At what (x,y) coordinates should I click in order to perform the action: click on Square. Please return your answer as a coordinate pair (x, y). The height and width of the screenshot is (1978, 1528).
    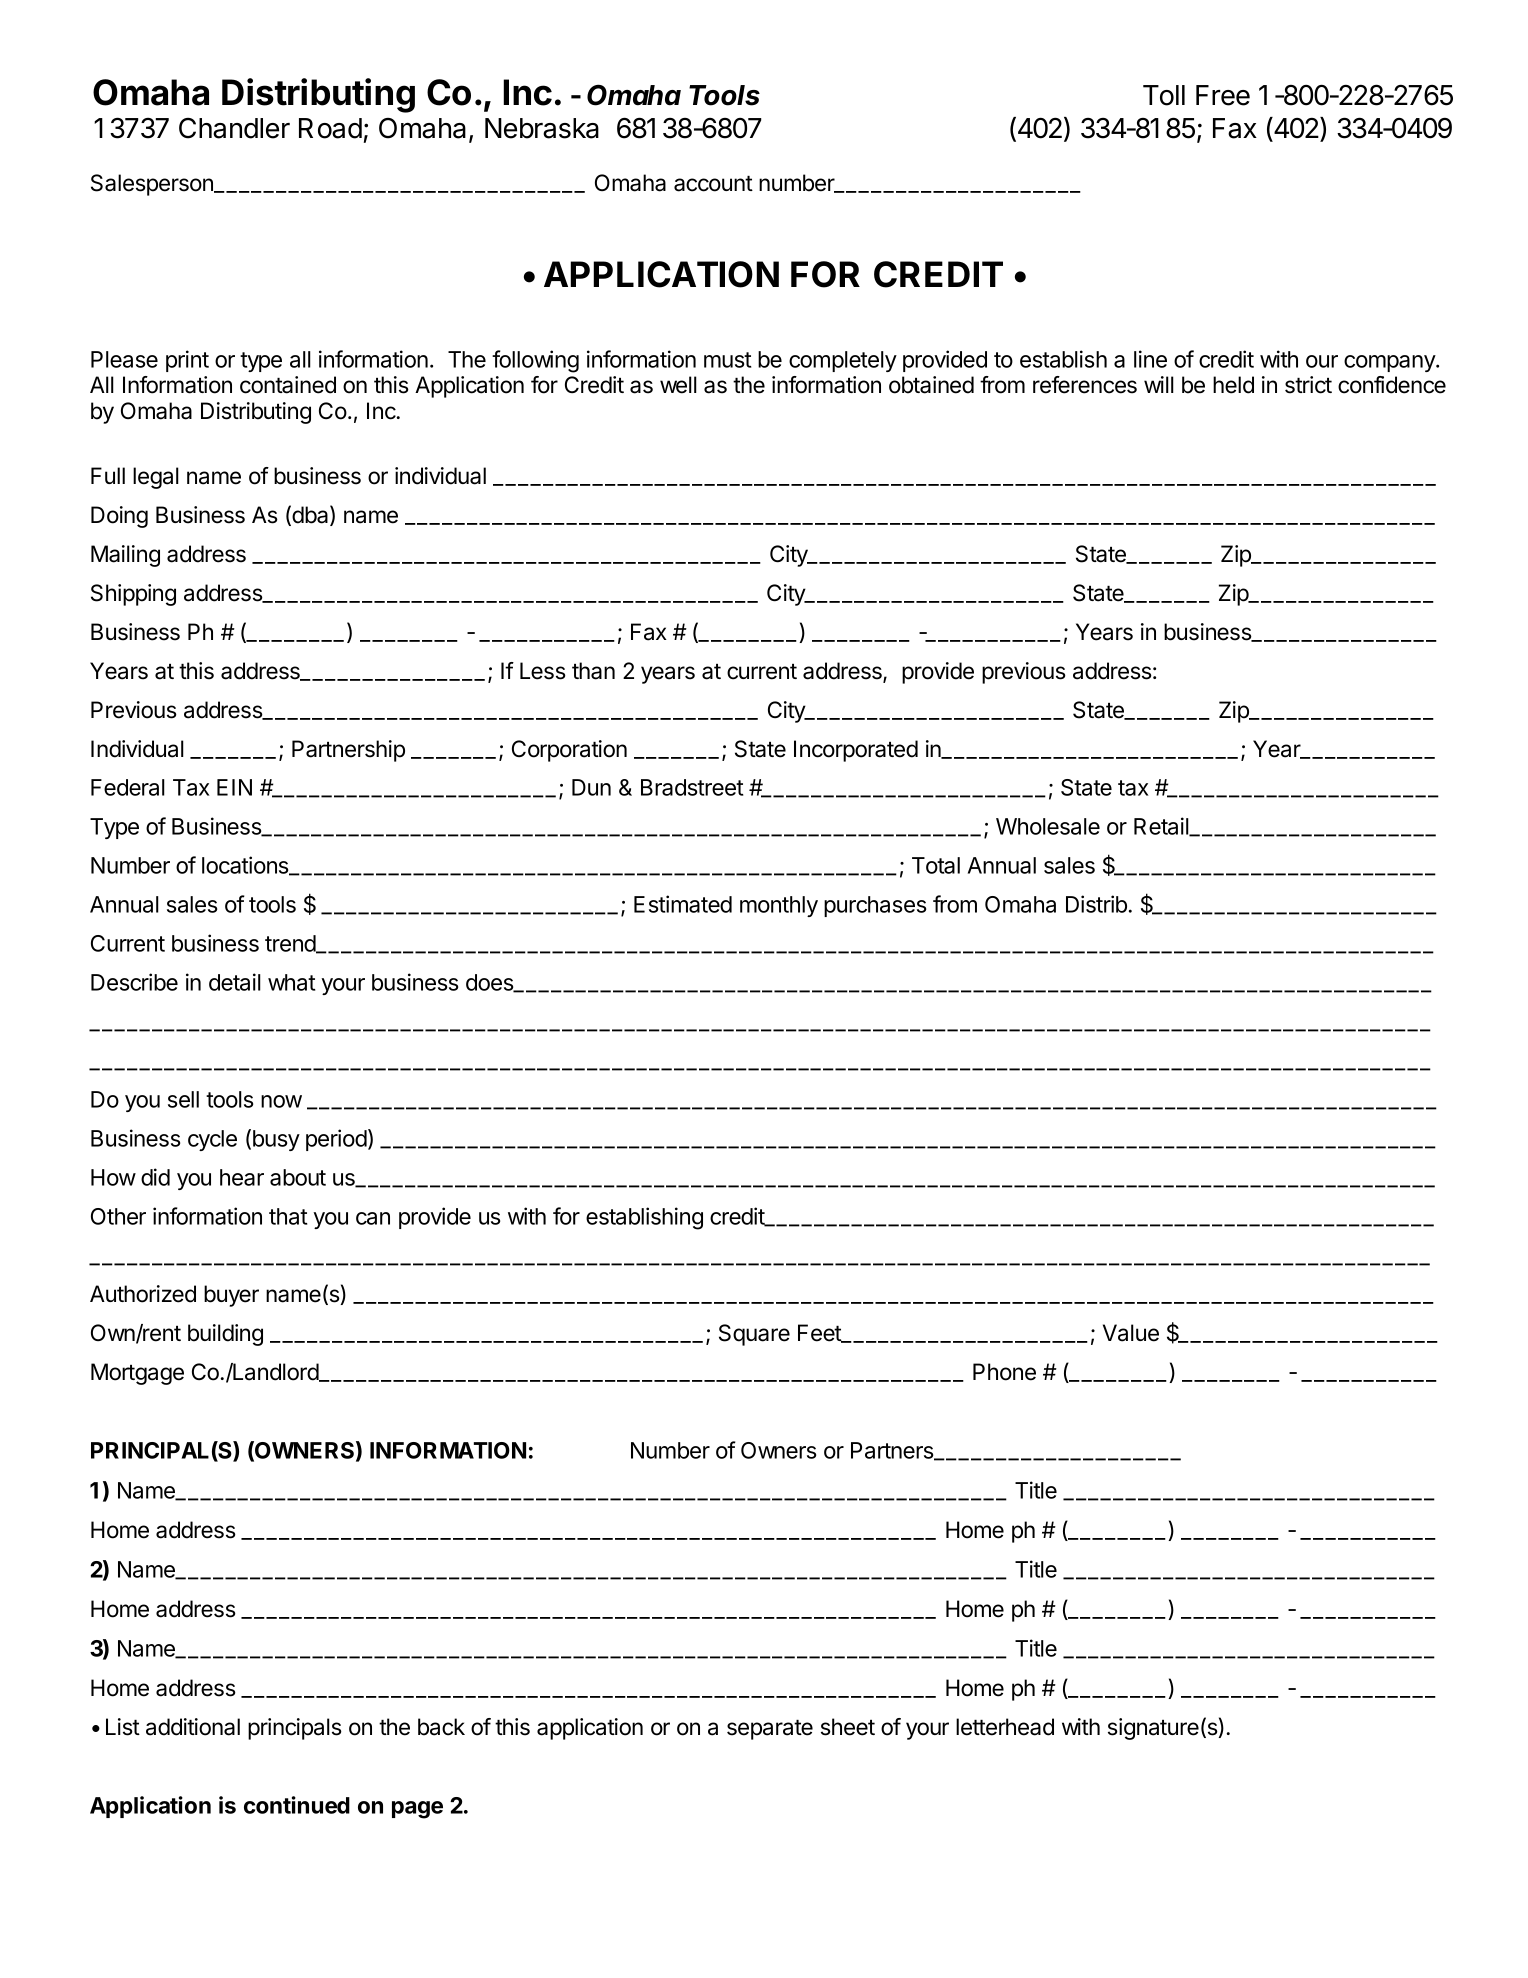
    Looking at the image, I should click on (754, 1335).
